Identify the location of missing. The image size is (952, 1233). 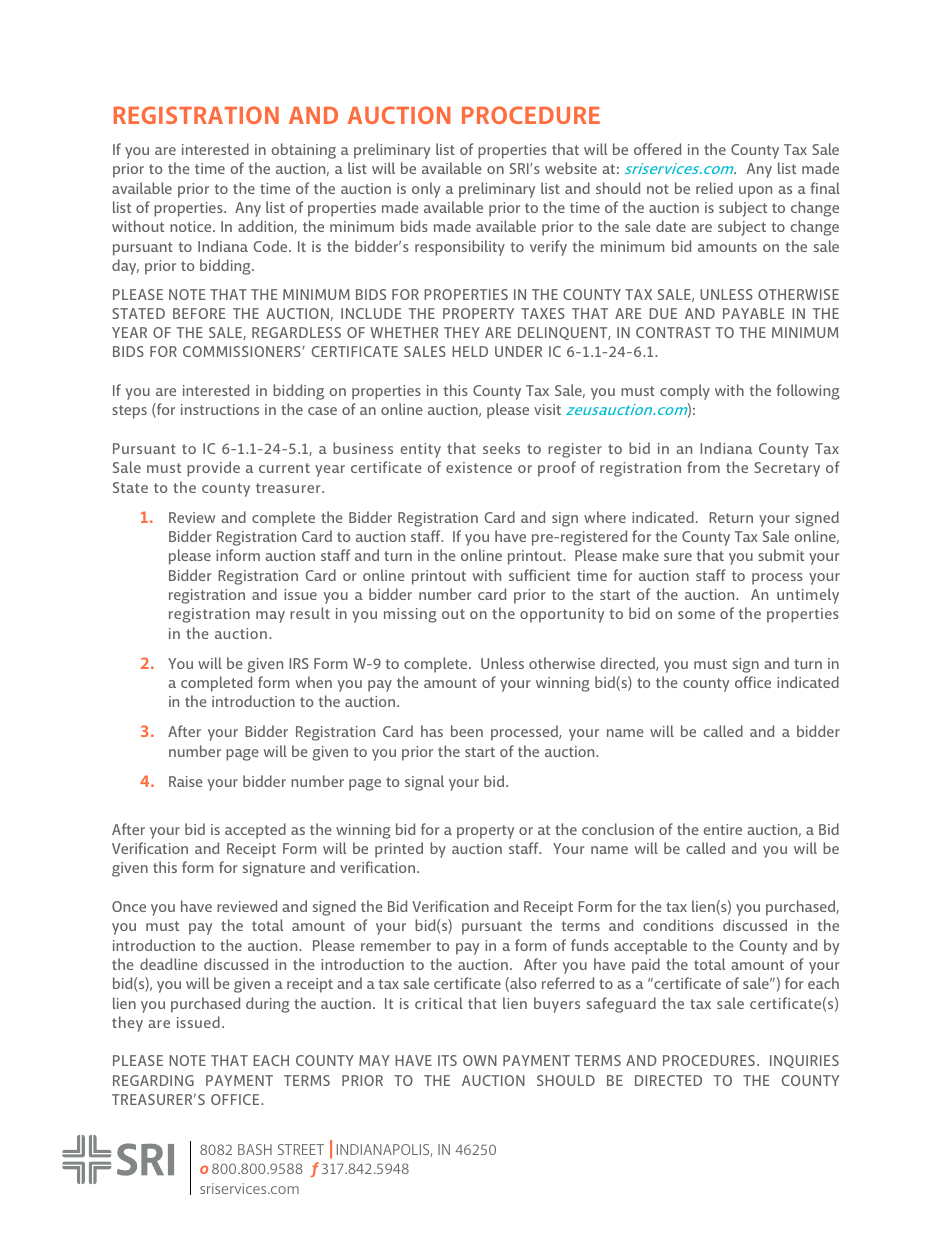
(410, 615).
